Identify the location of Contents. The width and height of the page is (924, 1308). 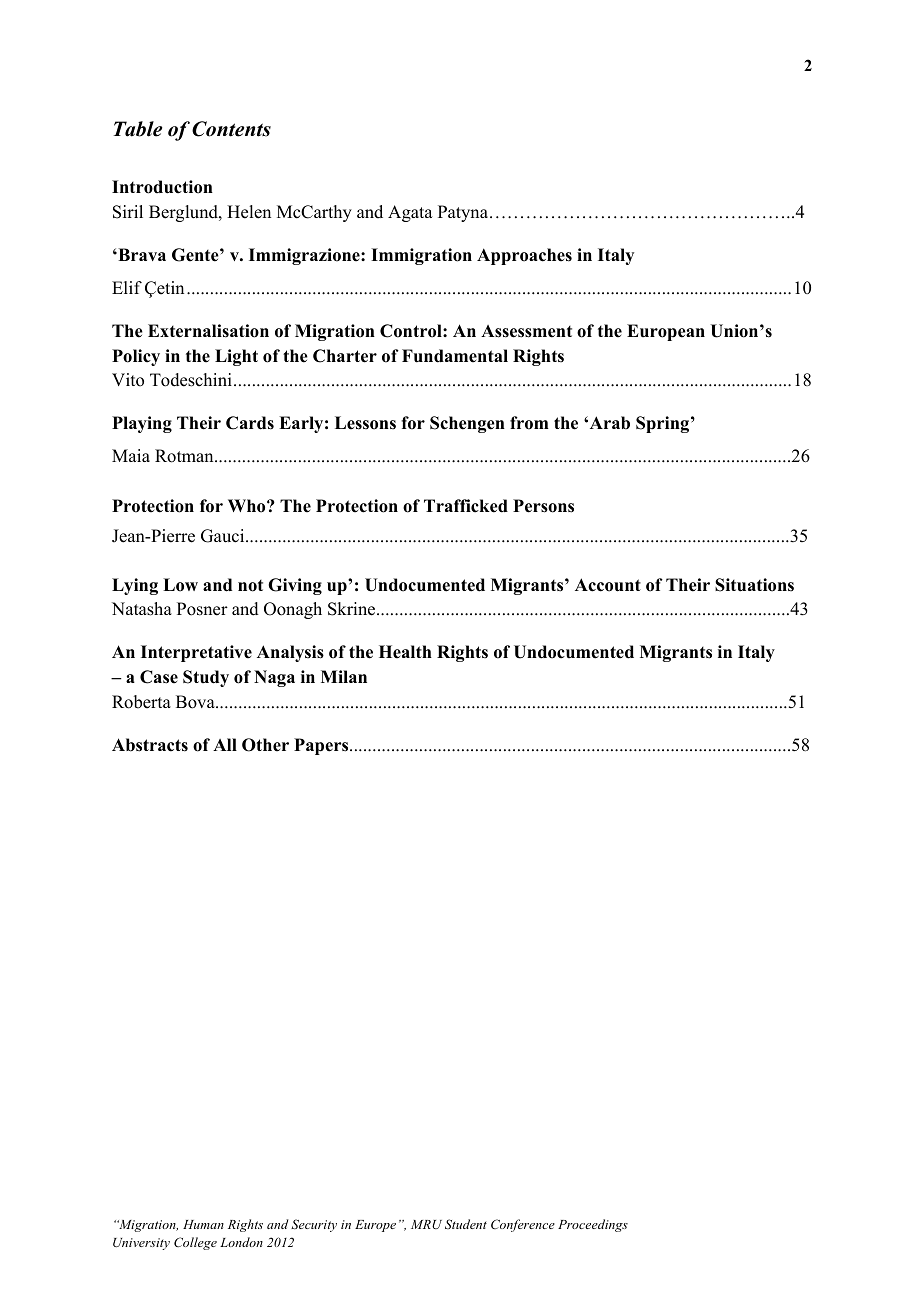
(231, 129).
